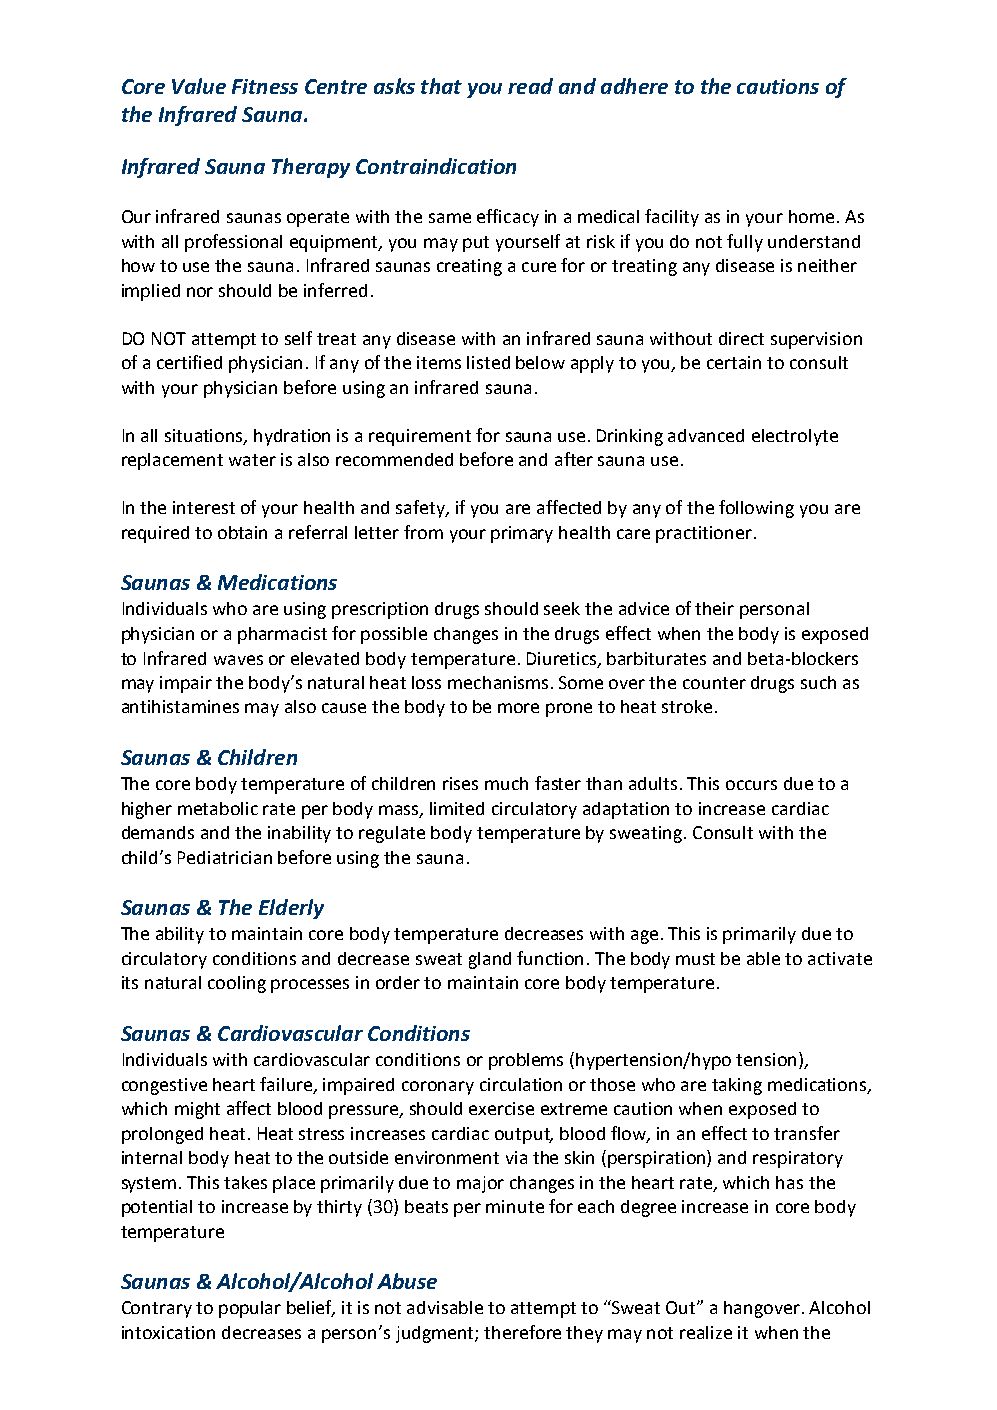 Image resolution: width=997 pixels, height=1410 pixels. Describe the element at coordinates (811, 216) in the image. I see `home` at that location.
